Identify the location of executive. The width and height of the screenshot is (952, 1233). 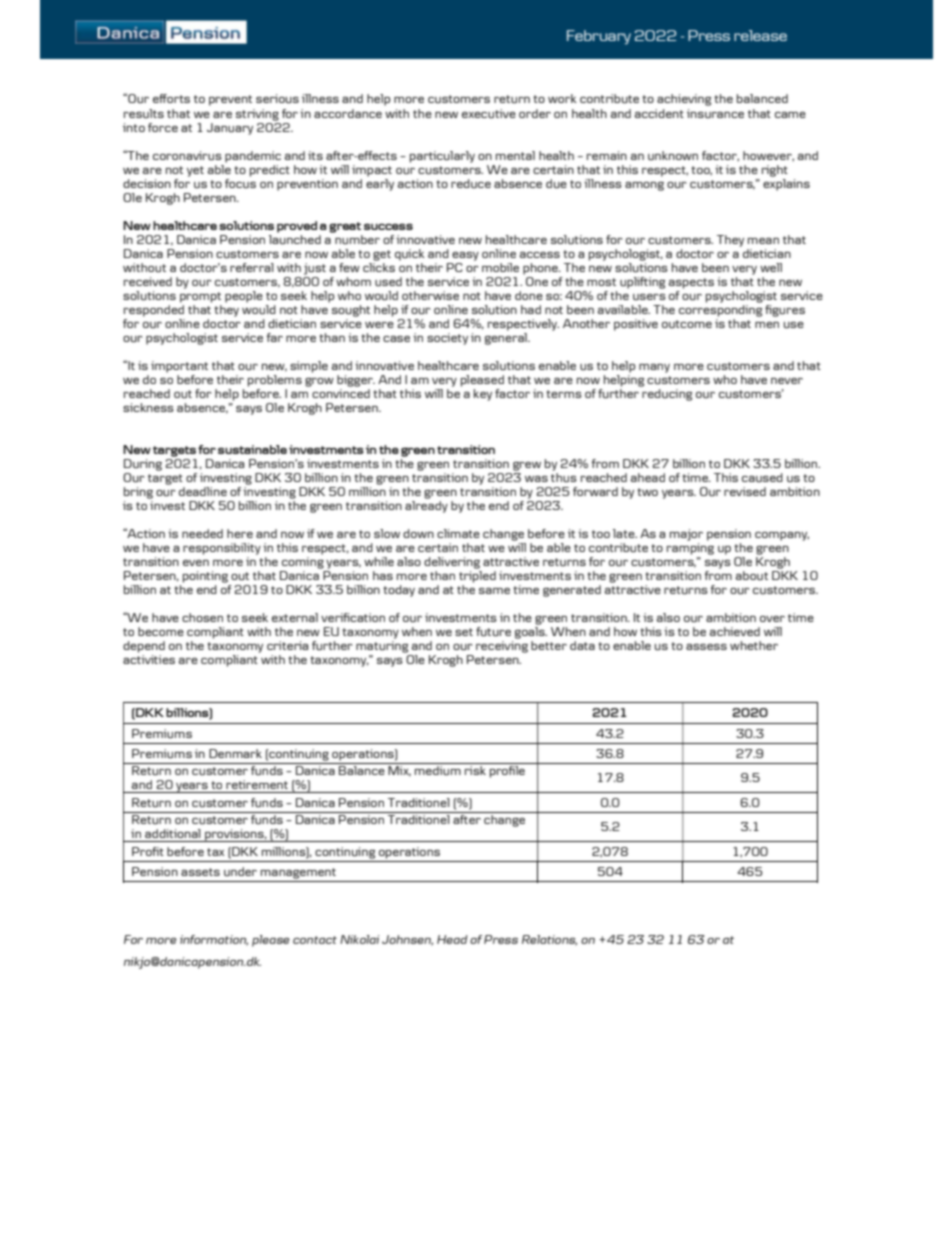
(489, 114).
